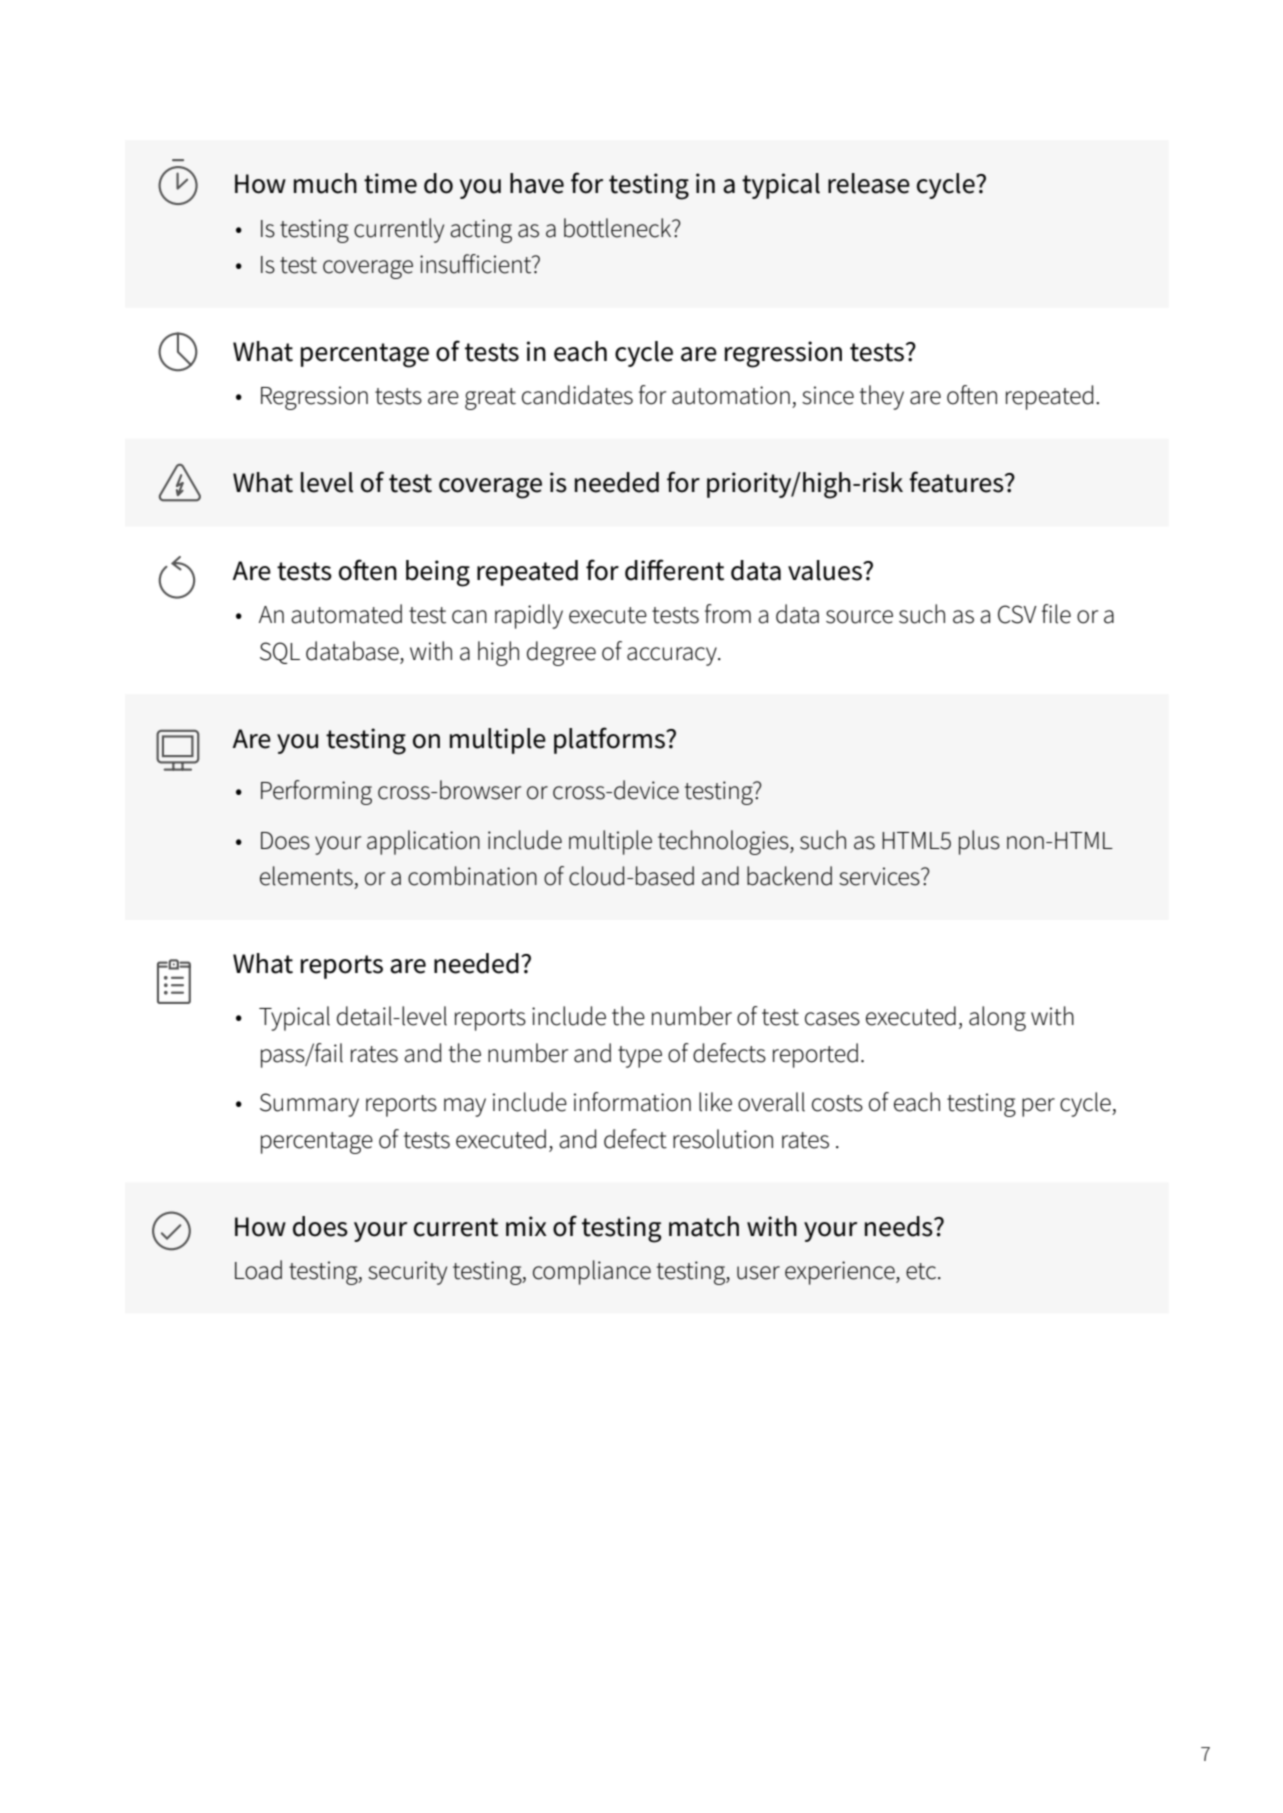 Image resolution: width=1283 pixels, height=1813 pixels. I want to click on Performing, so click(316, 792).
